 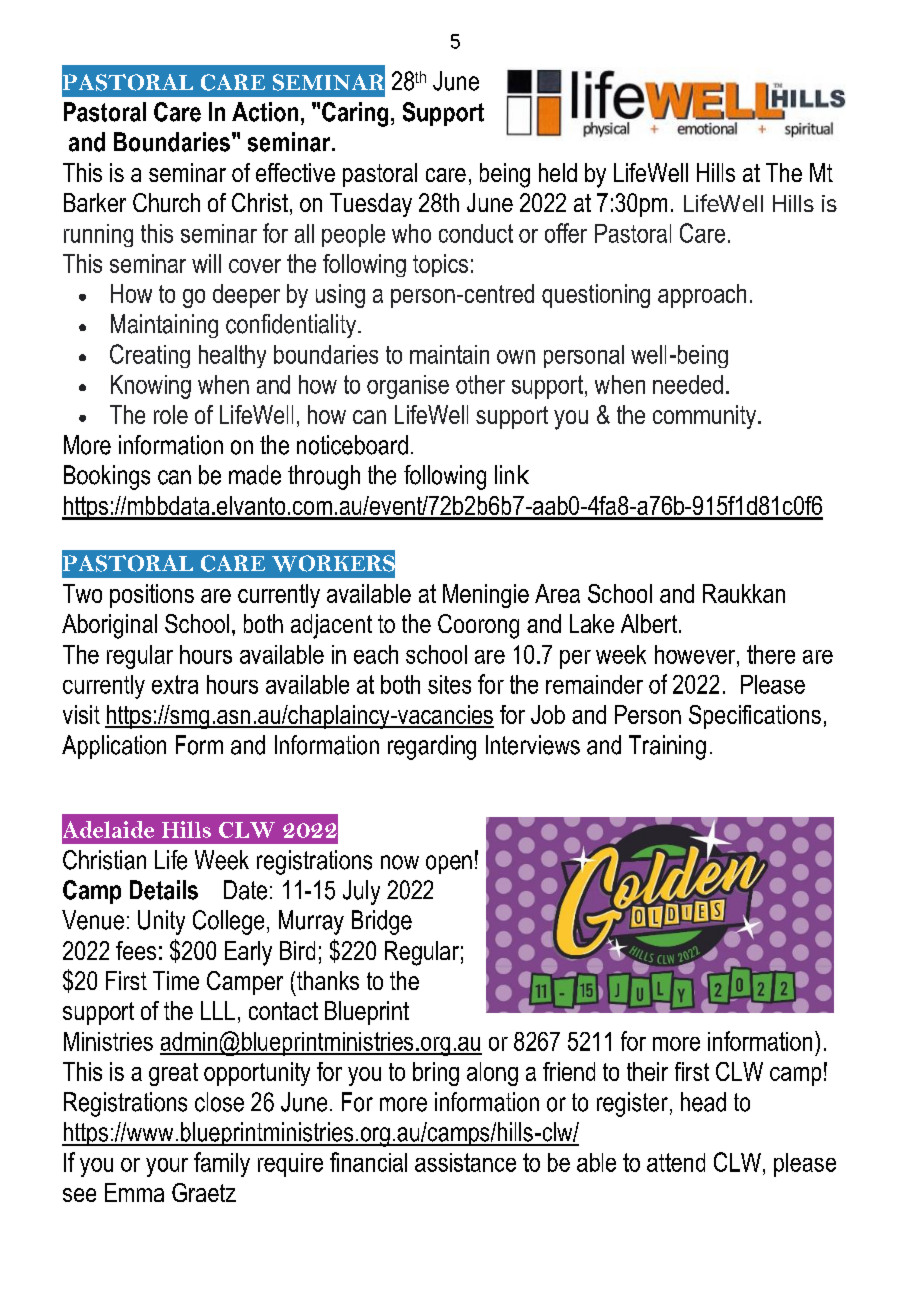 What do you see at coordinates (164, 890) in the page?
I see `Details` at bounding box center [164, 890].
